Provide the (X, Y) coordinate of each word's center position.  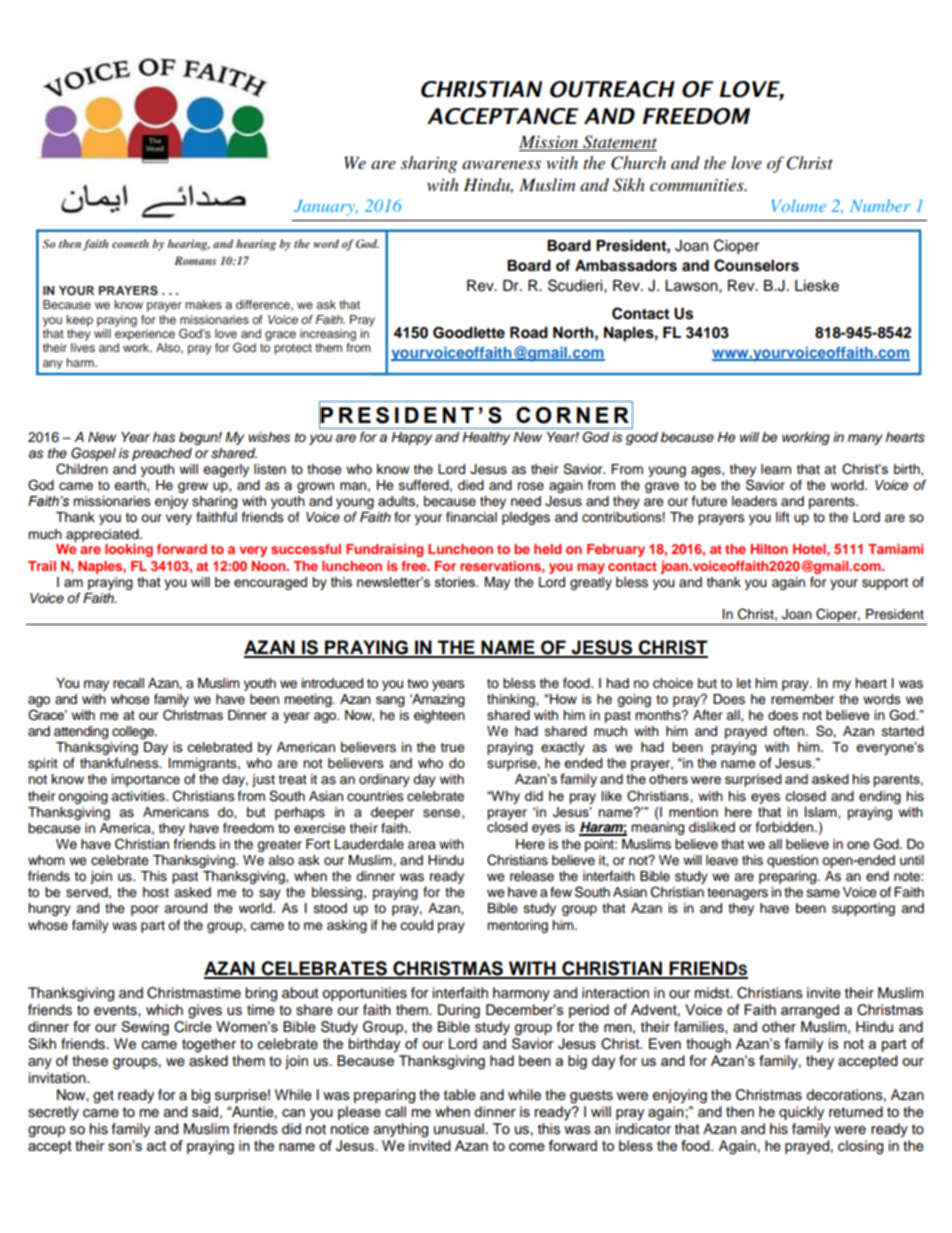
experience (145, 335)
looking (129, 550)
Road (529, 333)
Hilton (769, 549)
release (532, 876)
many (865, 439)
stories (456, 582)
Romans (195, 260)
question (792, 861)
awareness (501, 164)
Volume (799, 205)
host (156, 892)
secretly (53, 1113)
